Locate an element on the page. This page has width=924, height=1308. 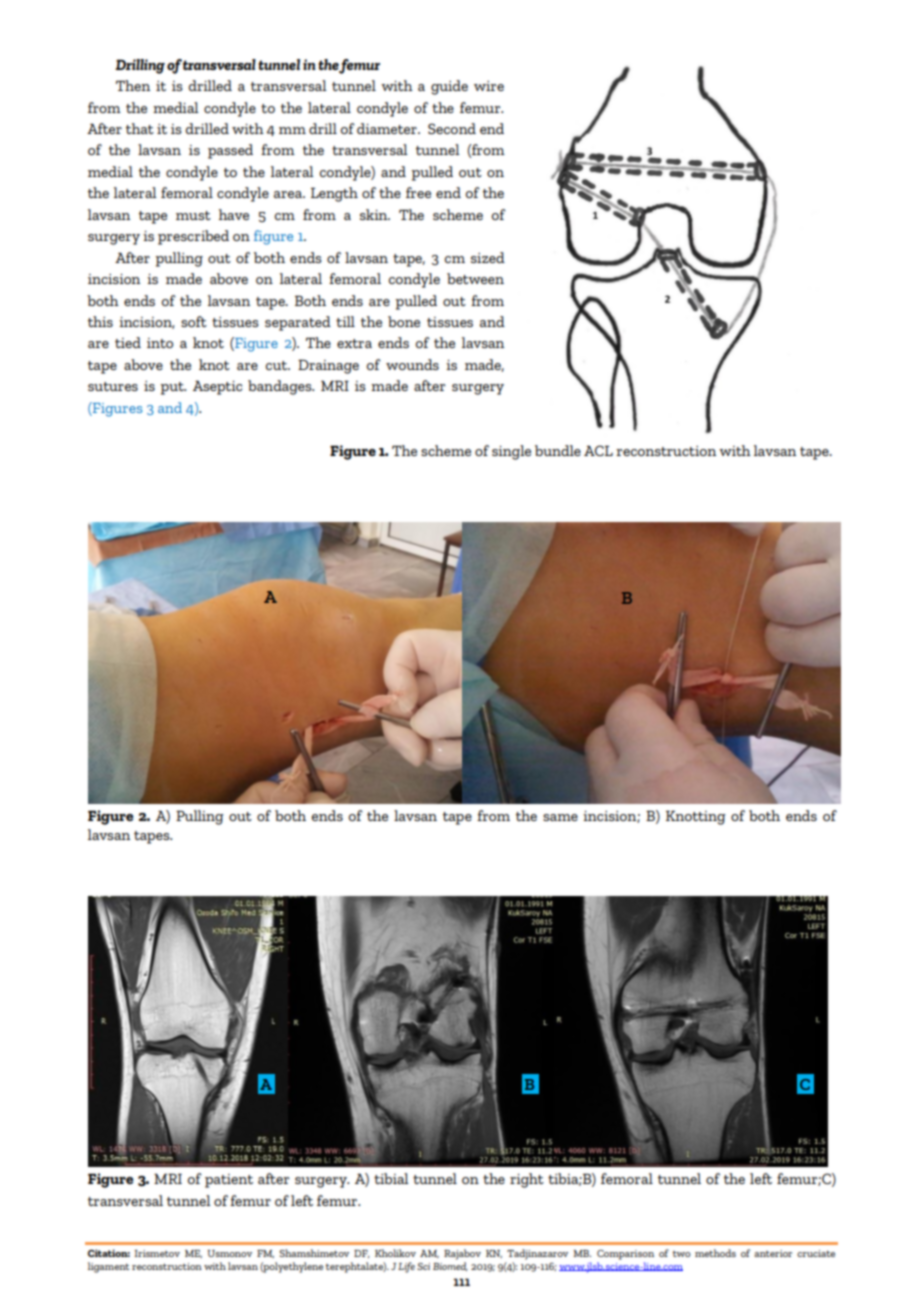
same is located at coordinates (560, 817).
